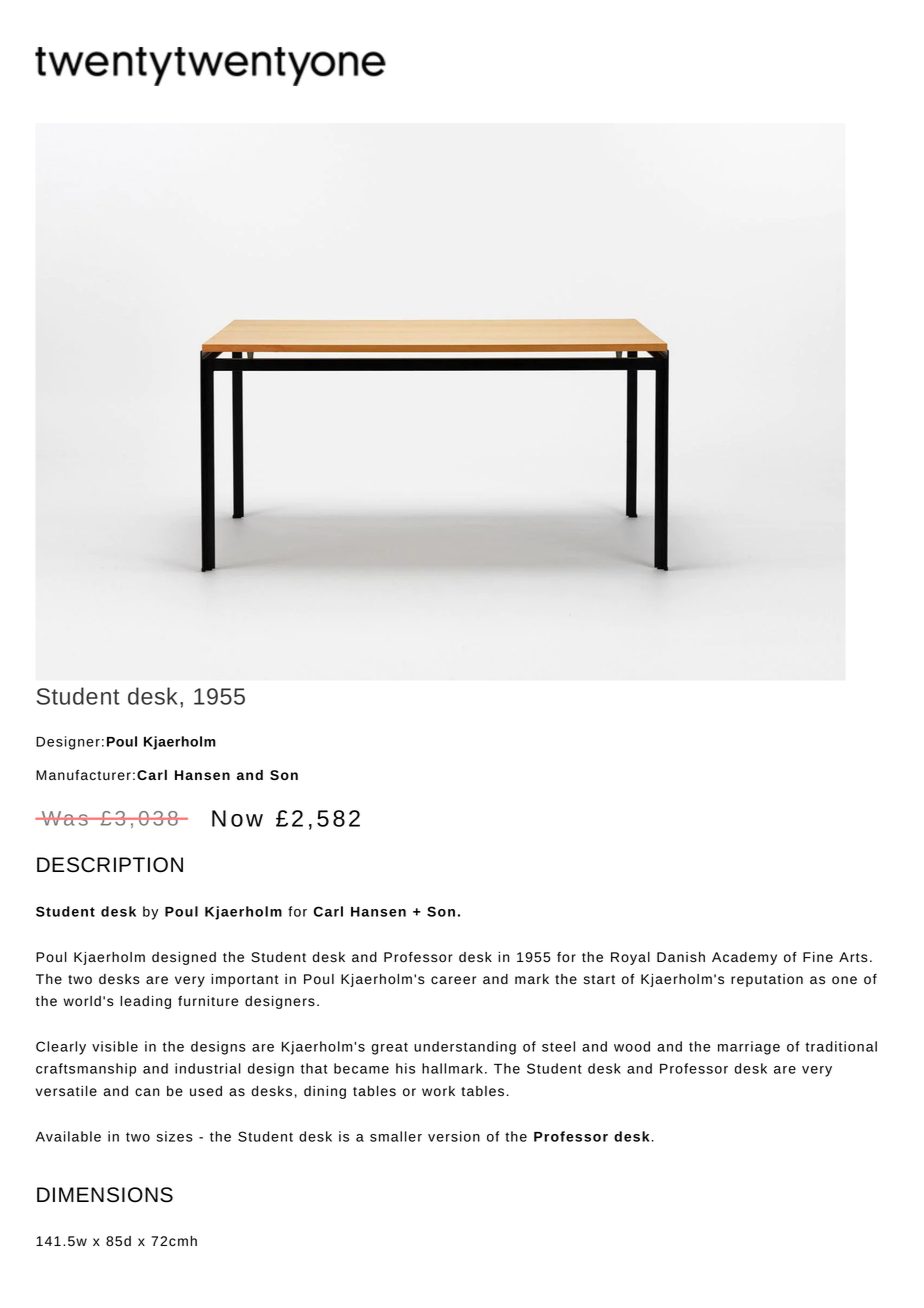  What do you see at coordinates (145, 1002) in the screenshot?
I see `leading` at bounding box center [145, 1002].
